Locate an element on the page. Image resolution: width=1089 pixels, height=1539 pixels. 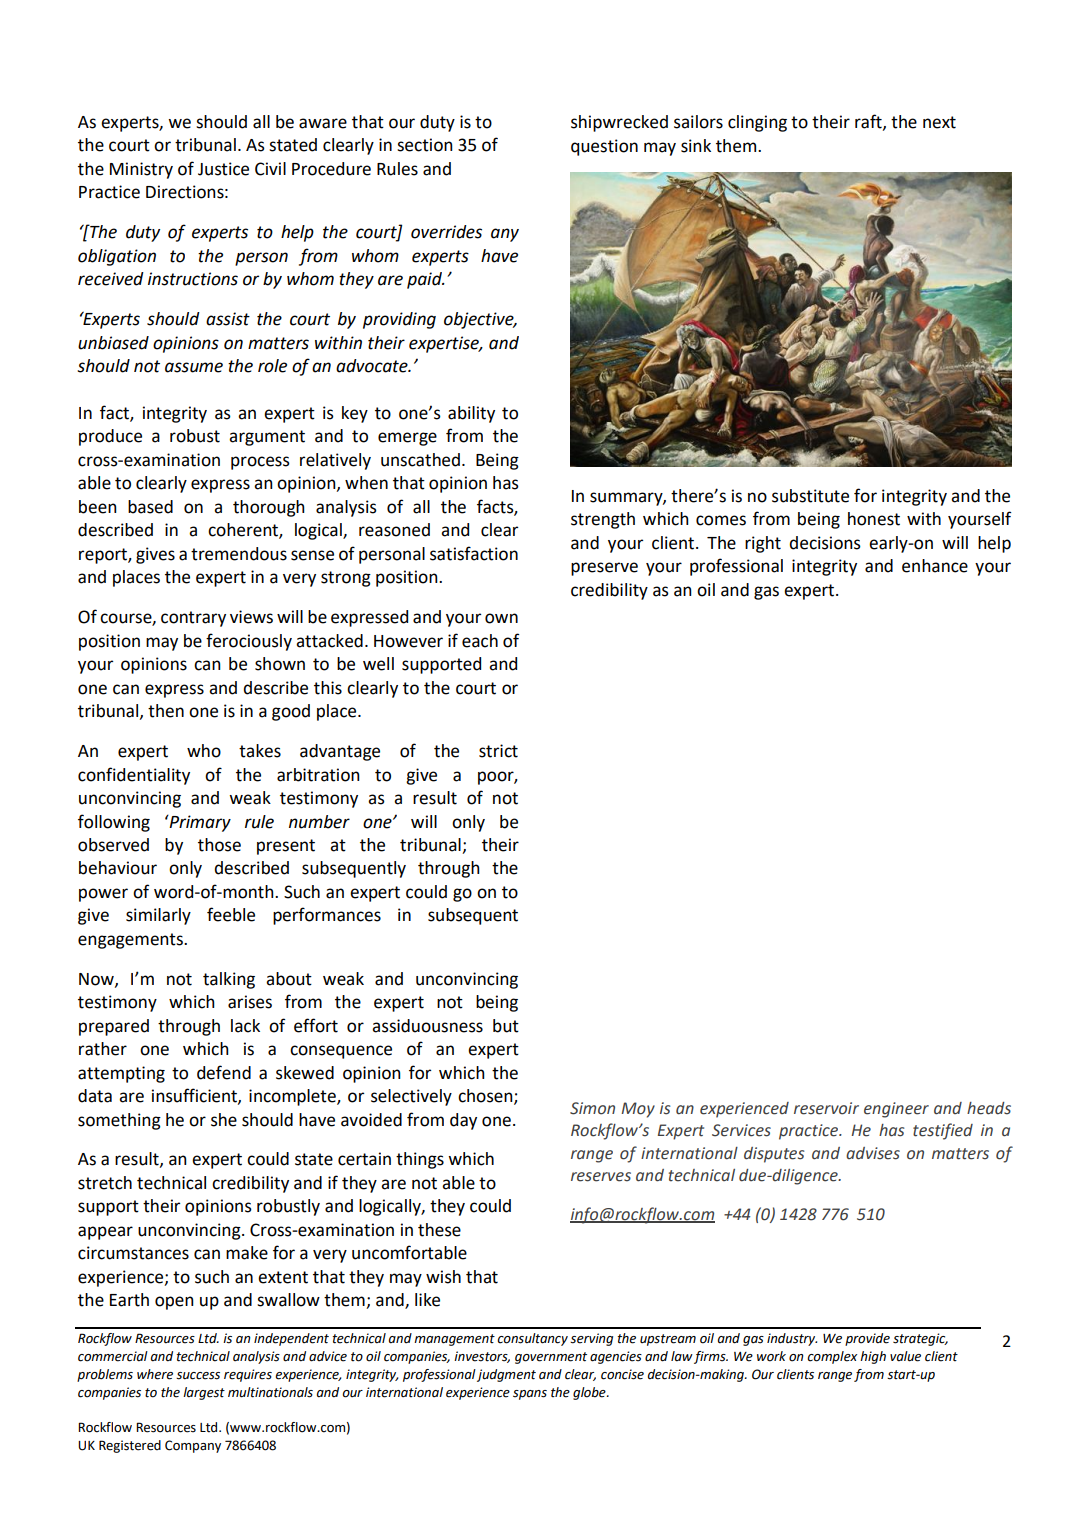
honest is located at coordinates (874, 519).
